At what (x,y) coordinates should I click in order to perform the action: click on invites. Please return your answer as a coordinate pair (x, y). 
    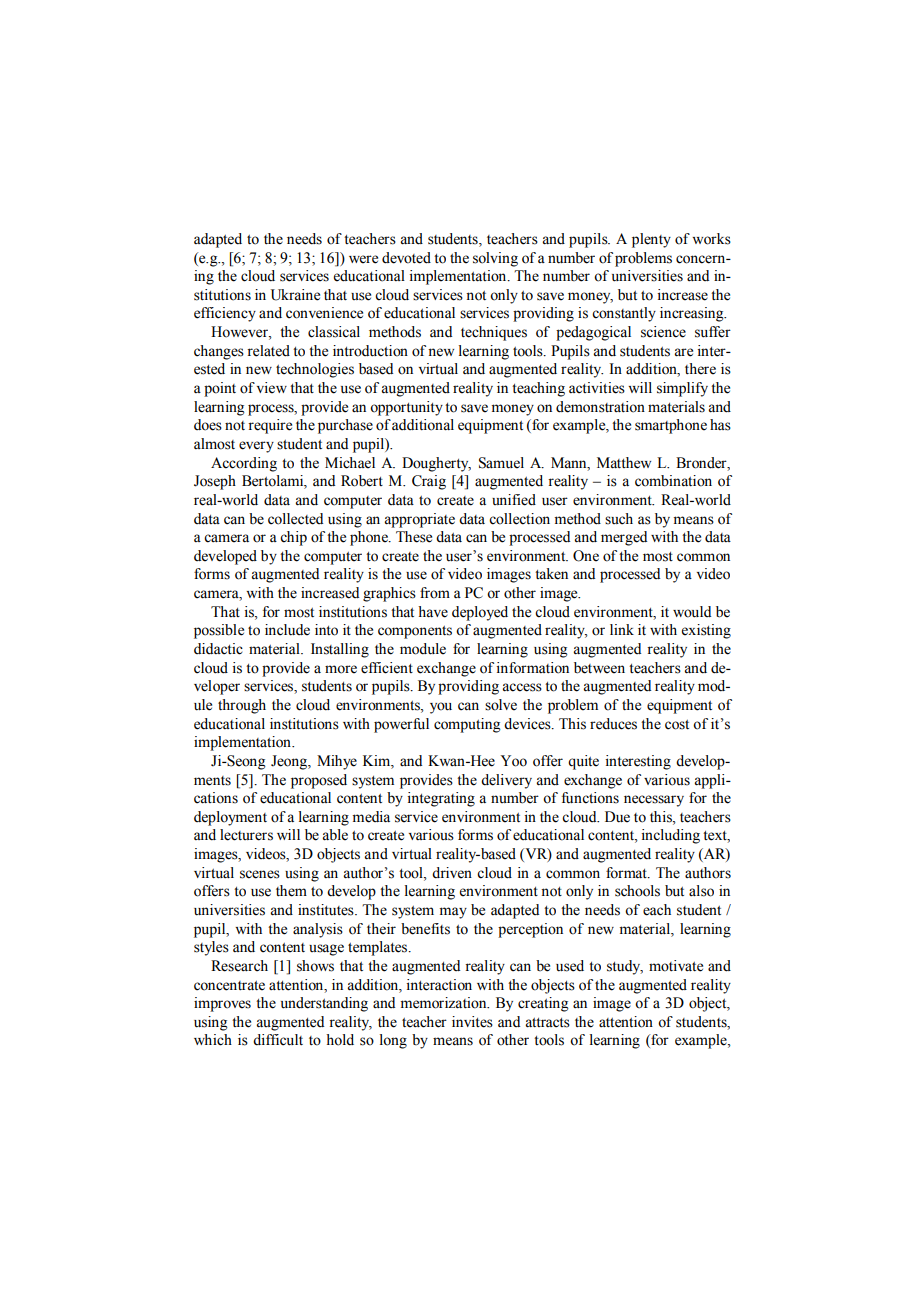
    Looking at the image, I should click on (472, 1022).
